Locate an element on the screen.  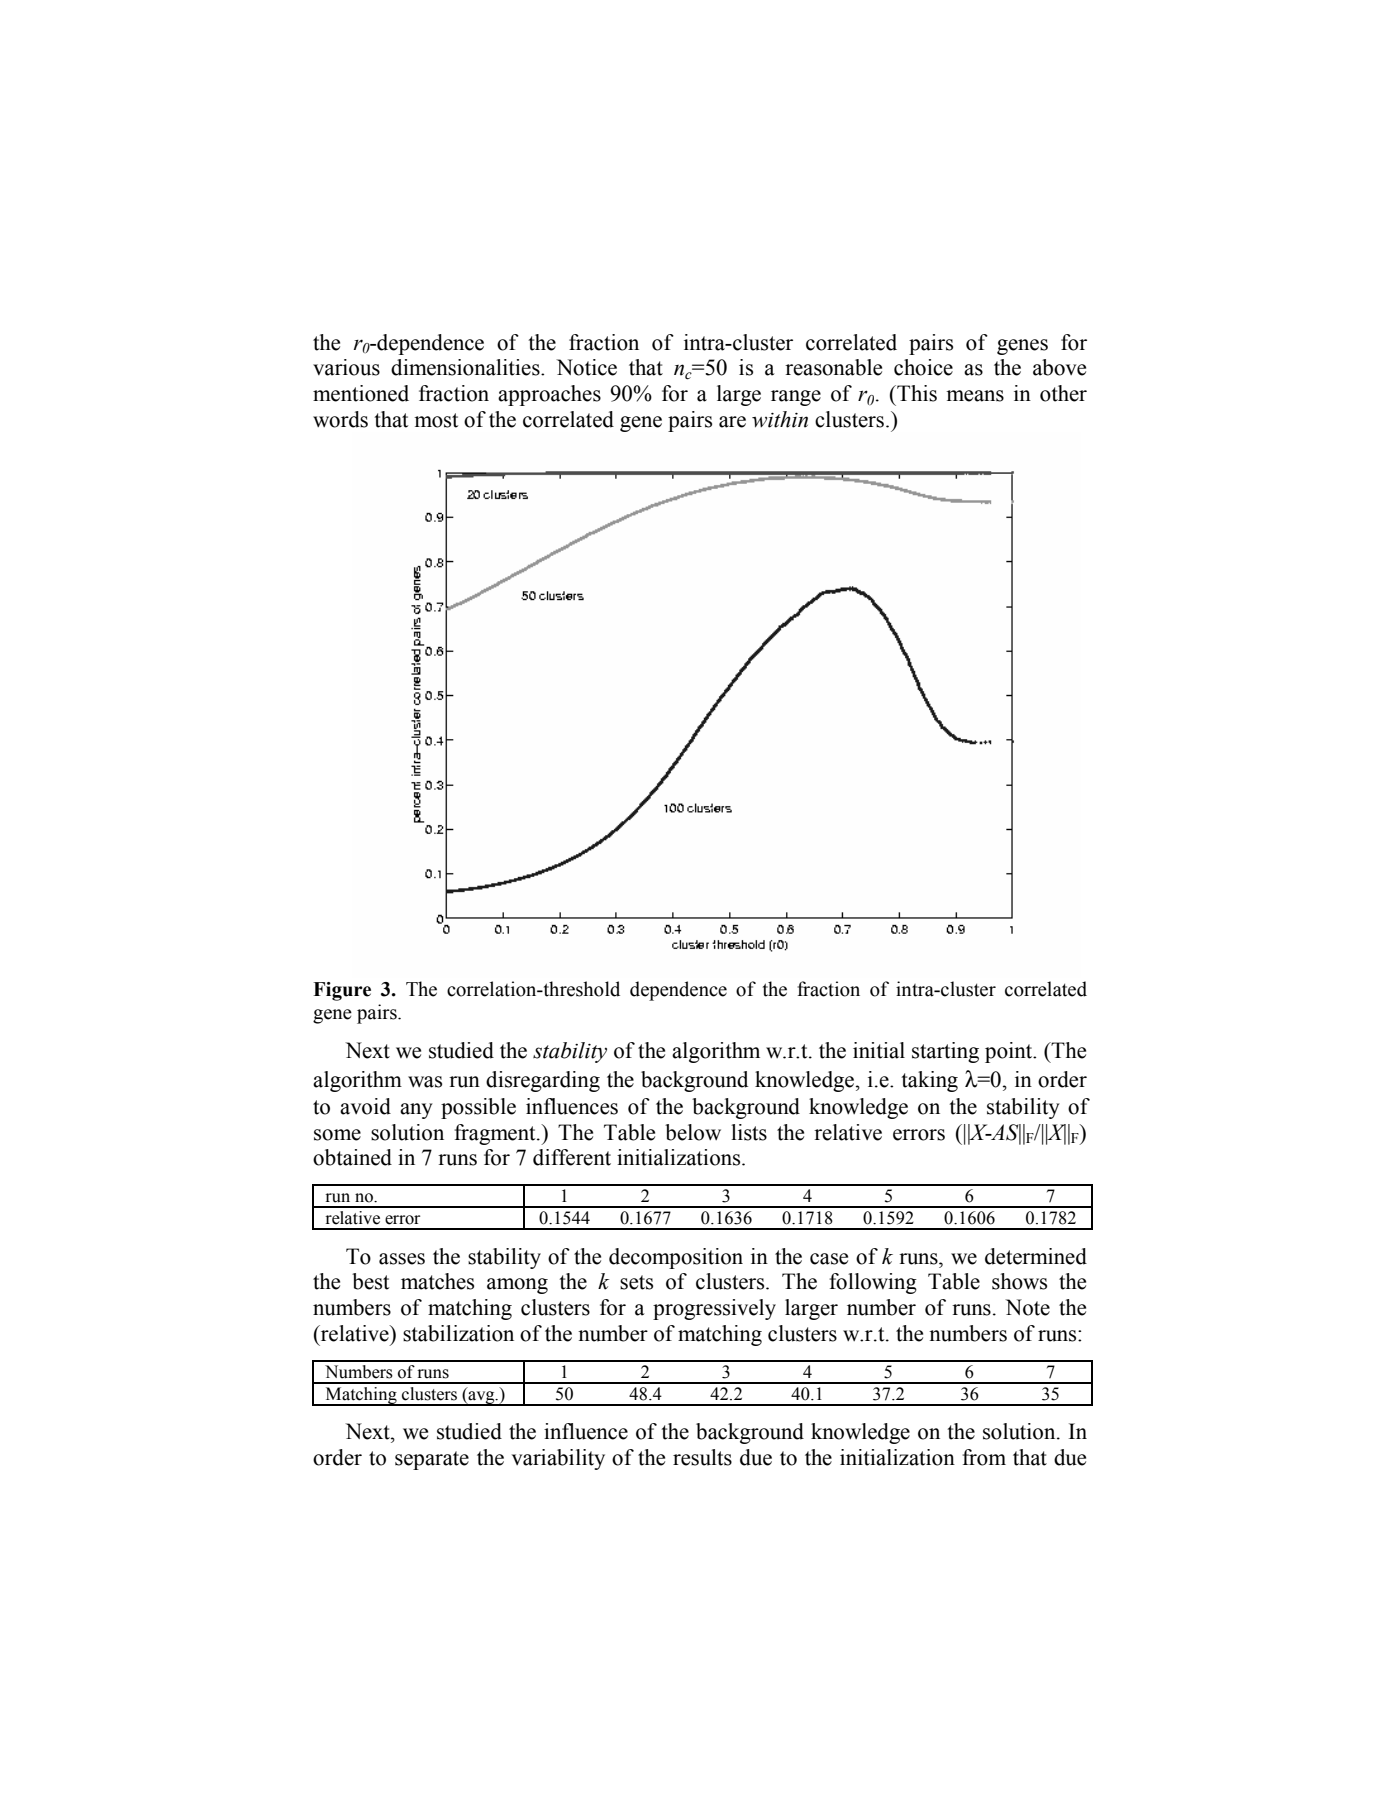
most is located at coordinates (436, 420).
